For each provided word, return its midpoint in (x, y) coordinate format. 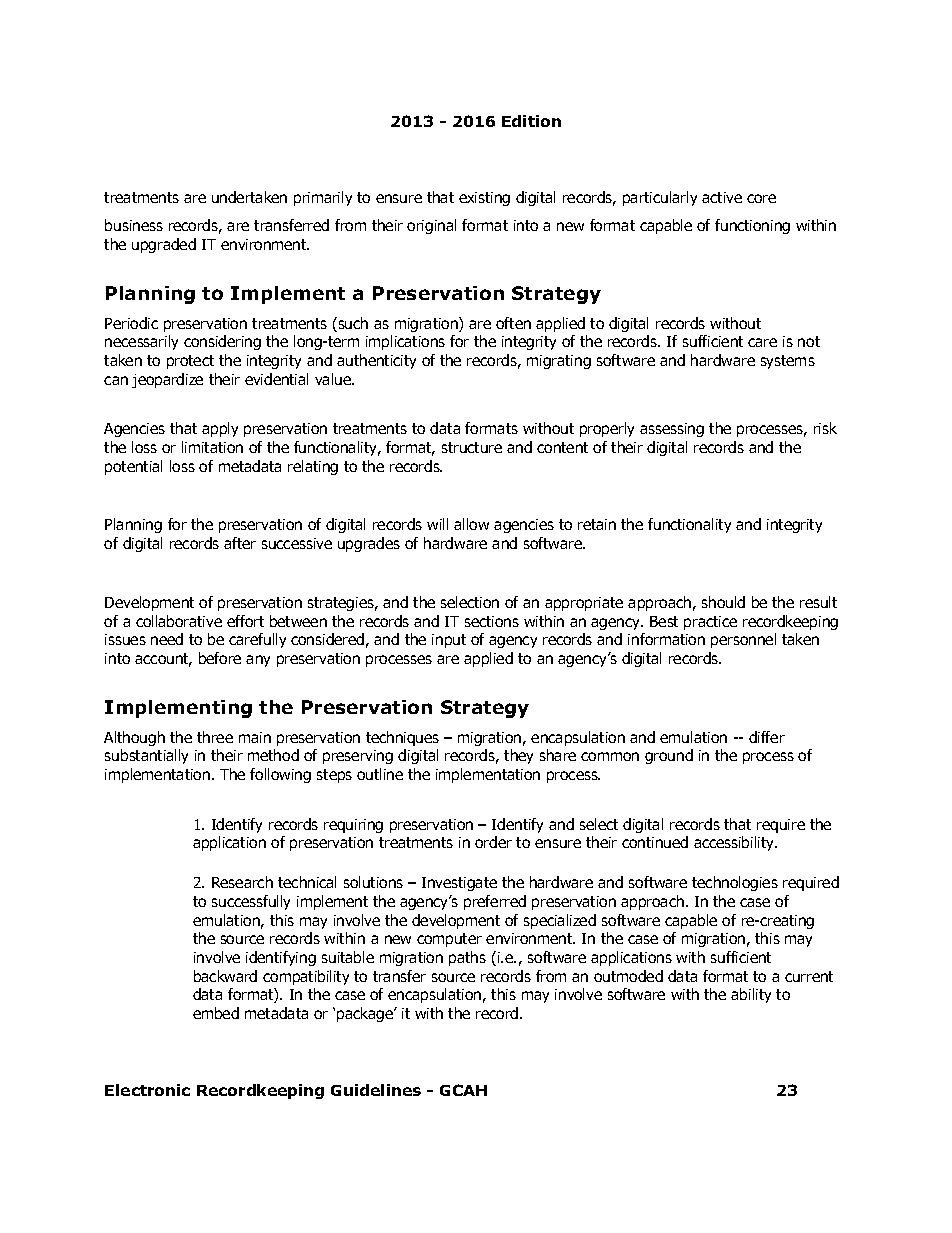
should (723, 602)
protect (190, 362)
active (722, 197)
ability (751, 995)
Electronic (147, 1090)
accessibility (735, 843)
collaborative (179, 621)
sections (492, 621)
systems (788, 362)
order (493, 842)
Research (242, 882)
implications (405, 342)
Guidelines (376, 1090)
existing (484, 199)
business (134, 225)
